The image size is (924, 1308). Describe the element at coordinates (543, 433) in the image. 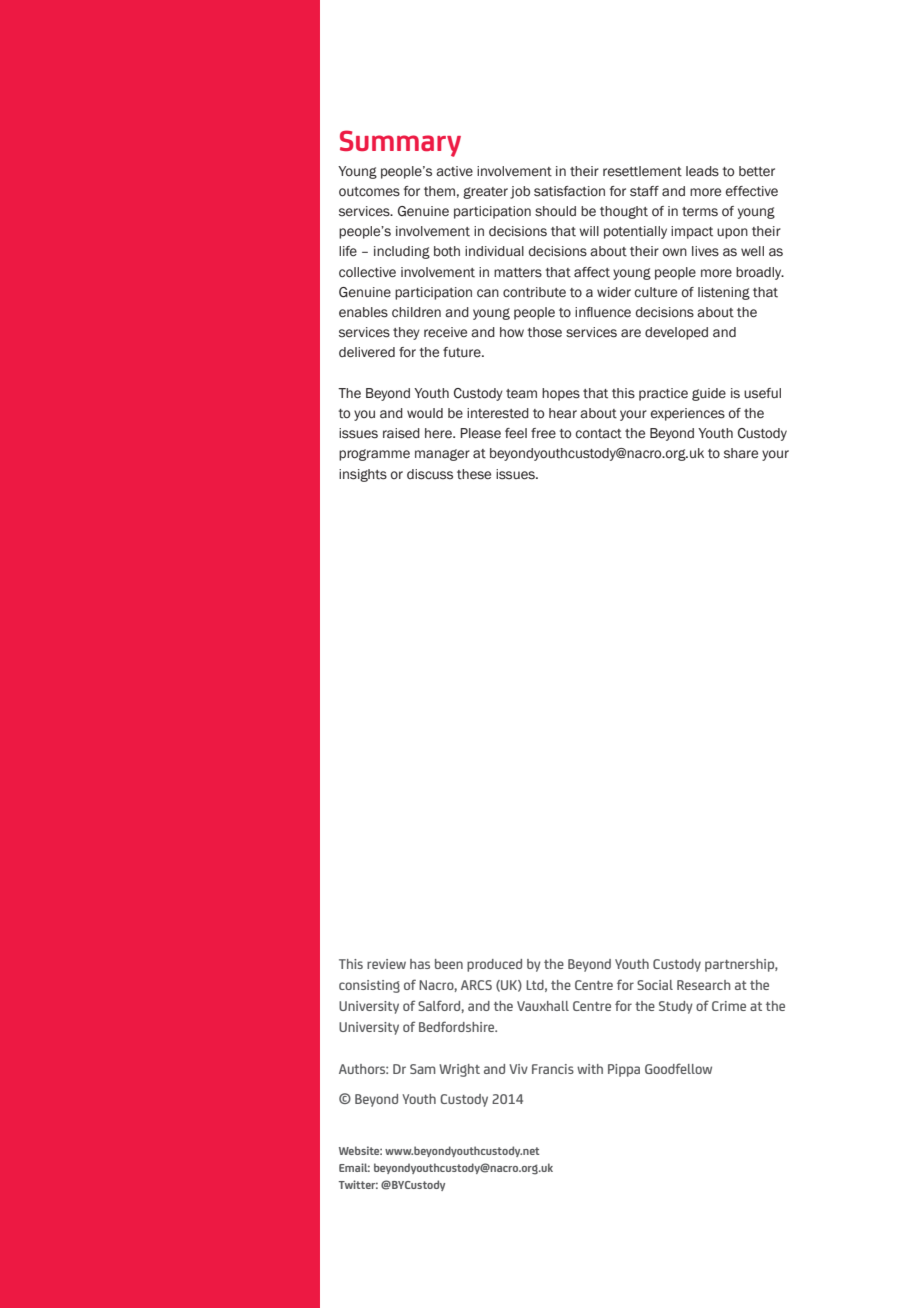

I see `free` at that location.
